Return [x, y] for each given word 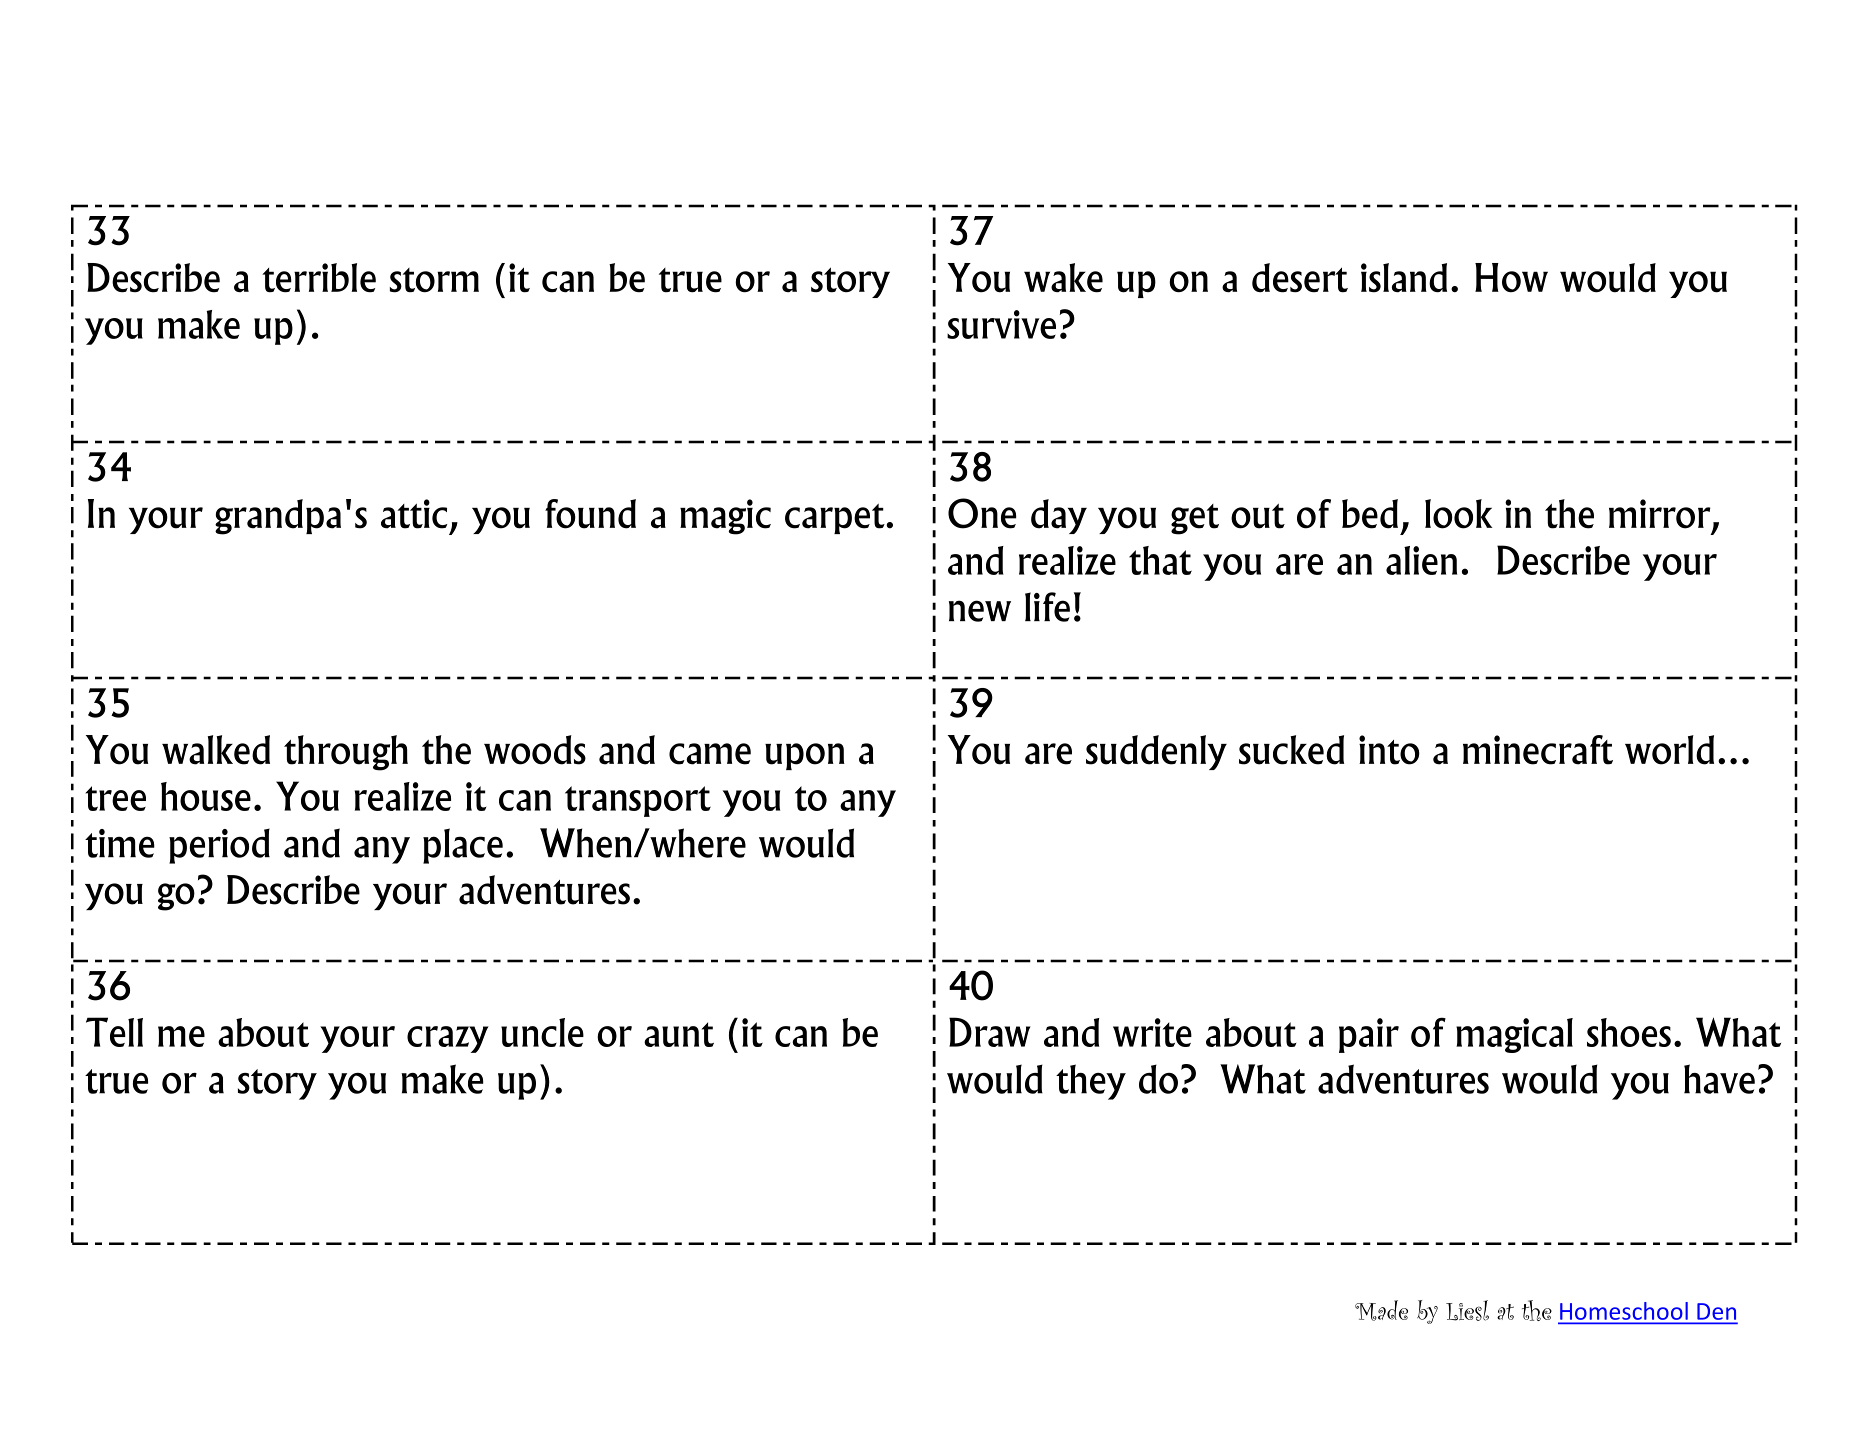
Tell [114, 1032]
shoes [1629, 1032]
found [590, 514]
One [982, 513]
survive [1001, 324]
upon [805, 756]
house [206, 796]
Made [1381, 1310]
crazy [448, 1039]
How [1511, 277]
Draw [990, 1032]
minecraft [1538, 750]
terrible [319, 278]
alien [1421, 560]
